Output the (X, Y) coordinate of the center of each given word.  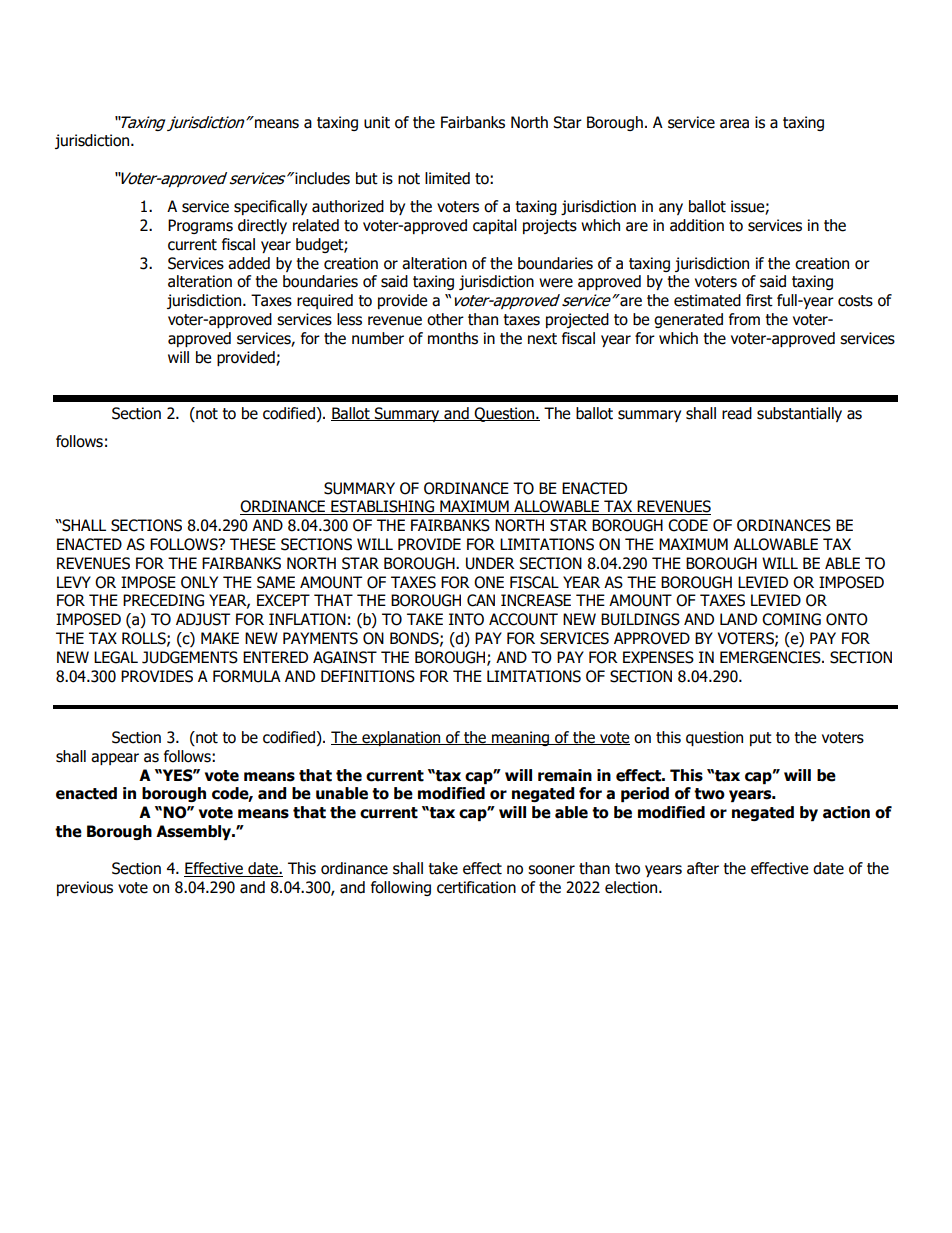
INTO (466, 619)
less (349, 319)
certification (476, 887)
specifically (270, 207)
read (737, 413)
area (734, 124)
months (453, 338)
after (703, 868)
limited (447, 178)
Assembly (194, 832)
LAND (738, 619)
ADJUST (203, 619)
